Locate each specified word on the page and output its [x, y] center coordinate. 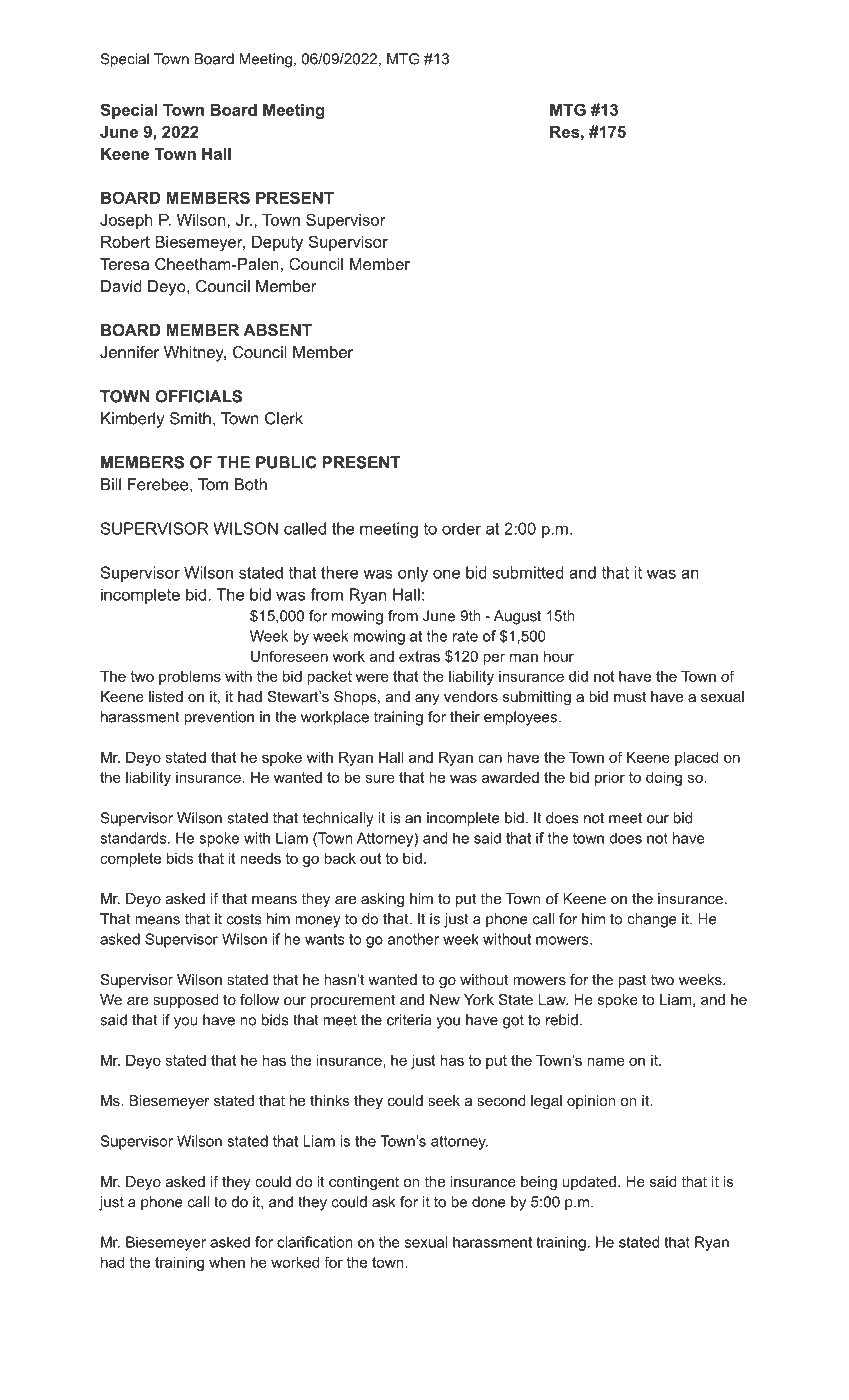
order [461, 528]
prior [610, 779]
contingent [364, 1183]
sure [380, 778]
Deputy [277, 243]
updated [589, 1183]
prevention [219, 718]
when [227, 1262]
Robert [125, 242]
